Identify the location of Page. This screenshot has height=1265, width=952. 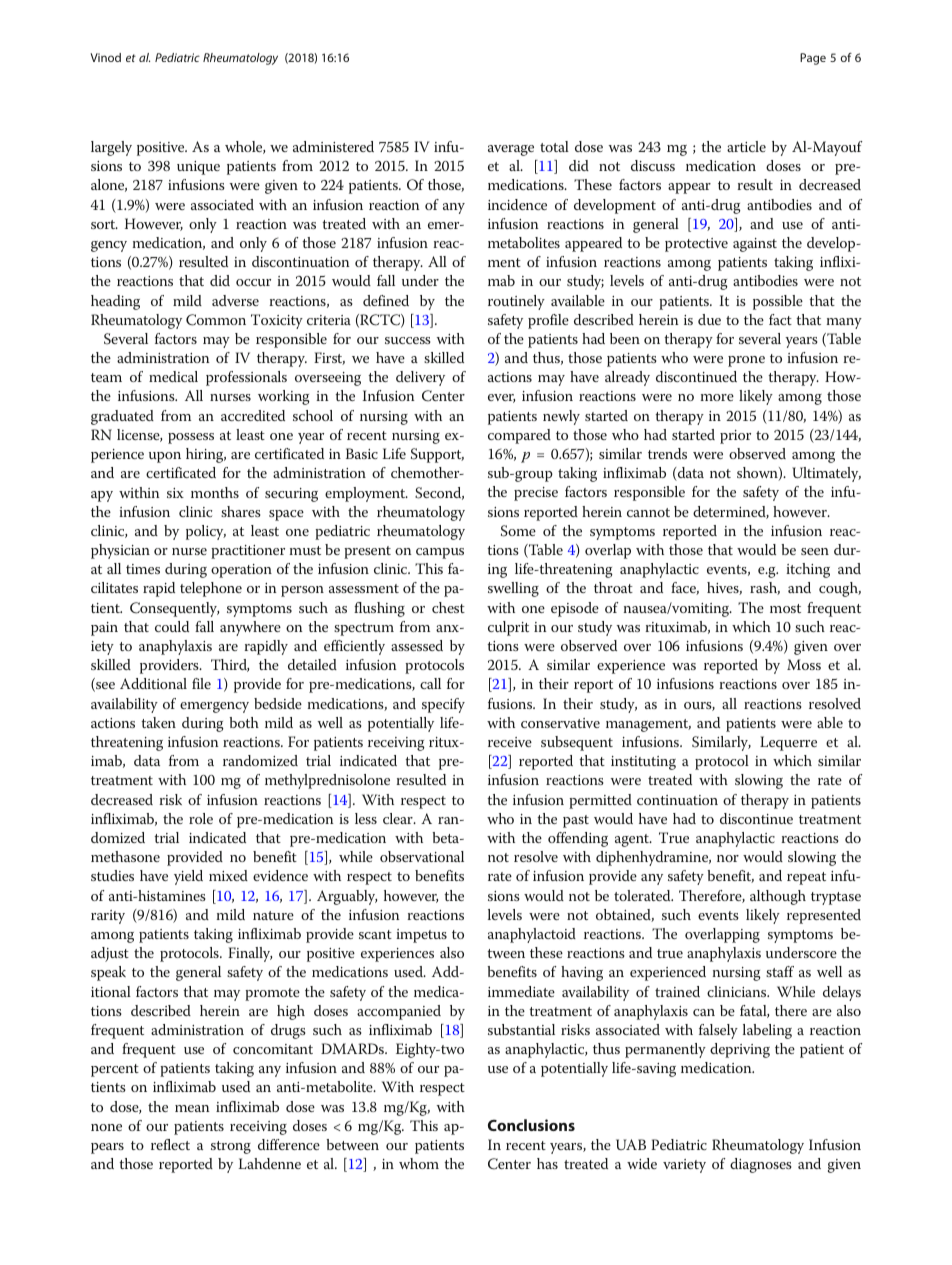
(813, 59).
